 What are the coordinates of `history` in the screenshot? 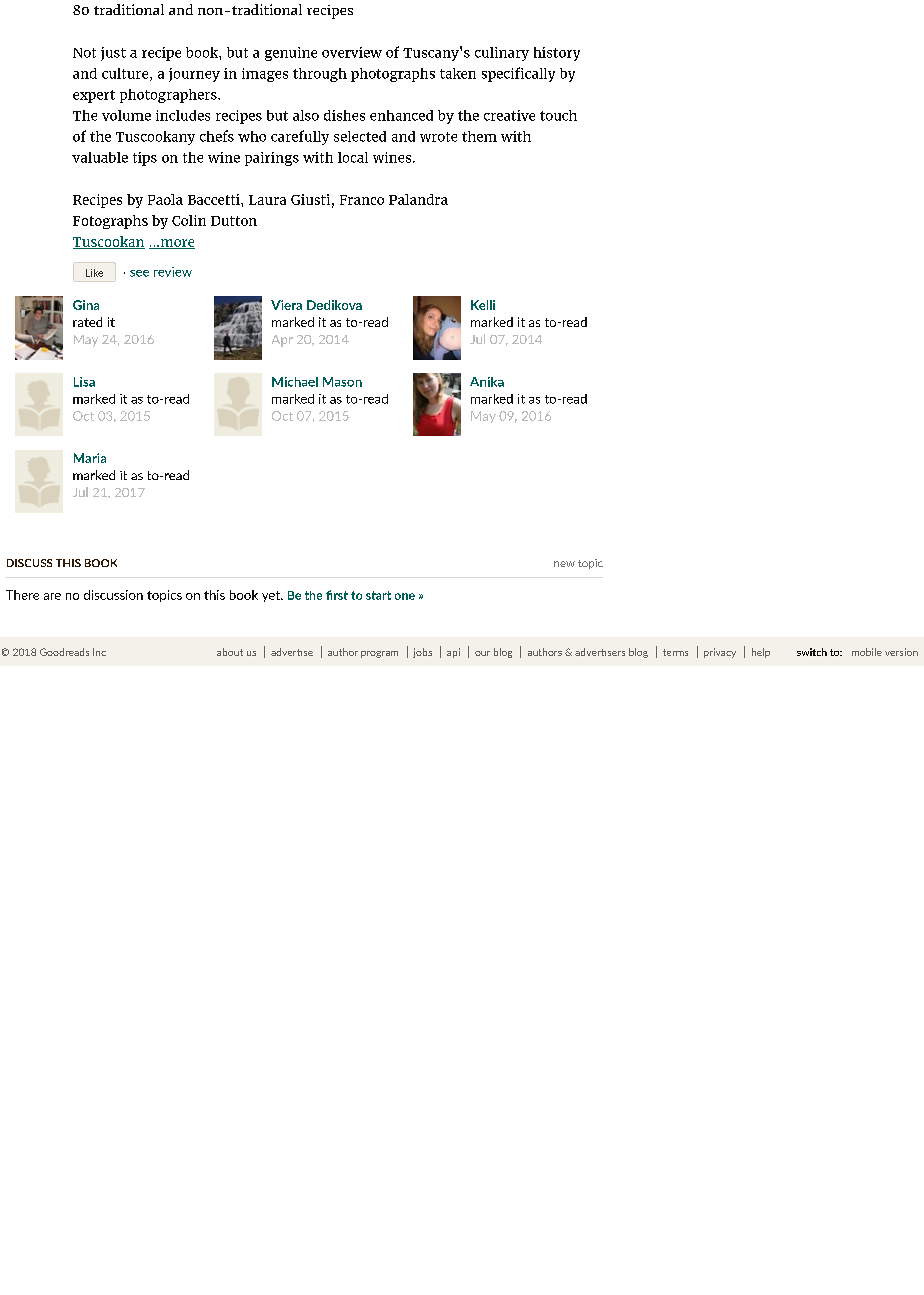 It's located at (557, 54).
